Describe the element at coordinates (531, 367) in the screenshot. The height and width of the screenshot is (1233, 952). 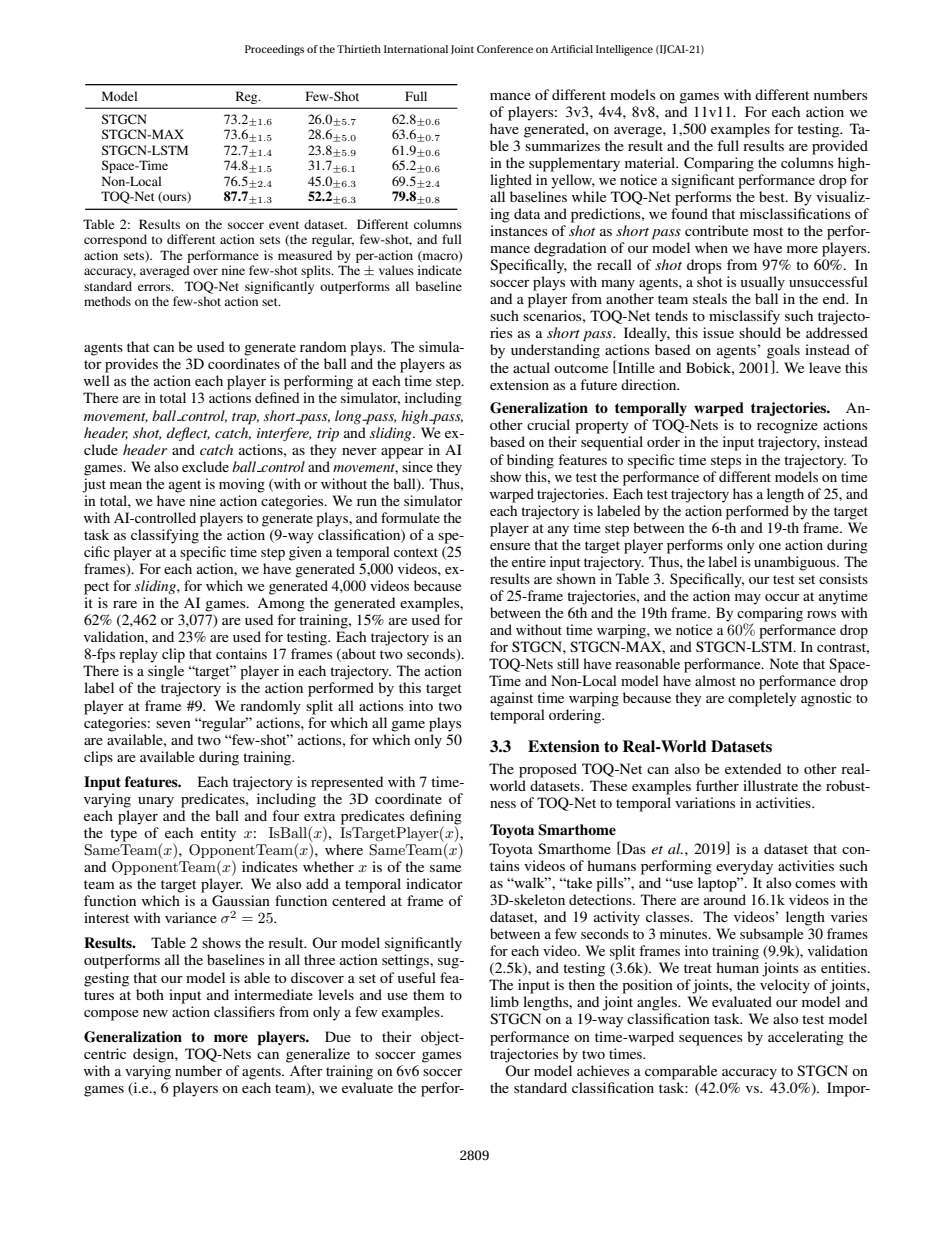
I see `actual` at that location.
